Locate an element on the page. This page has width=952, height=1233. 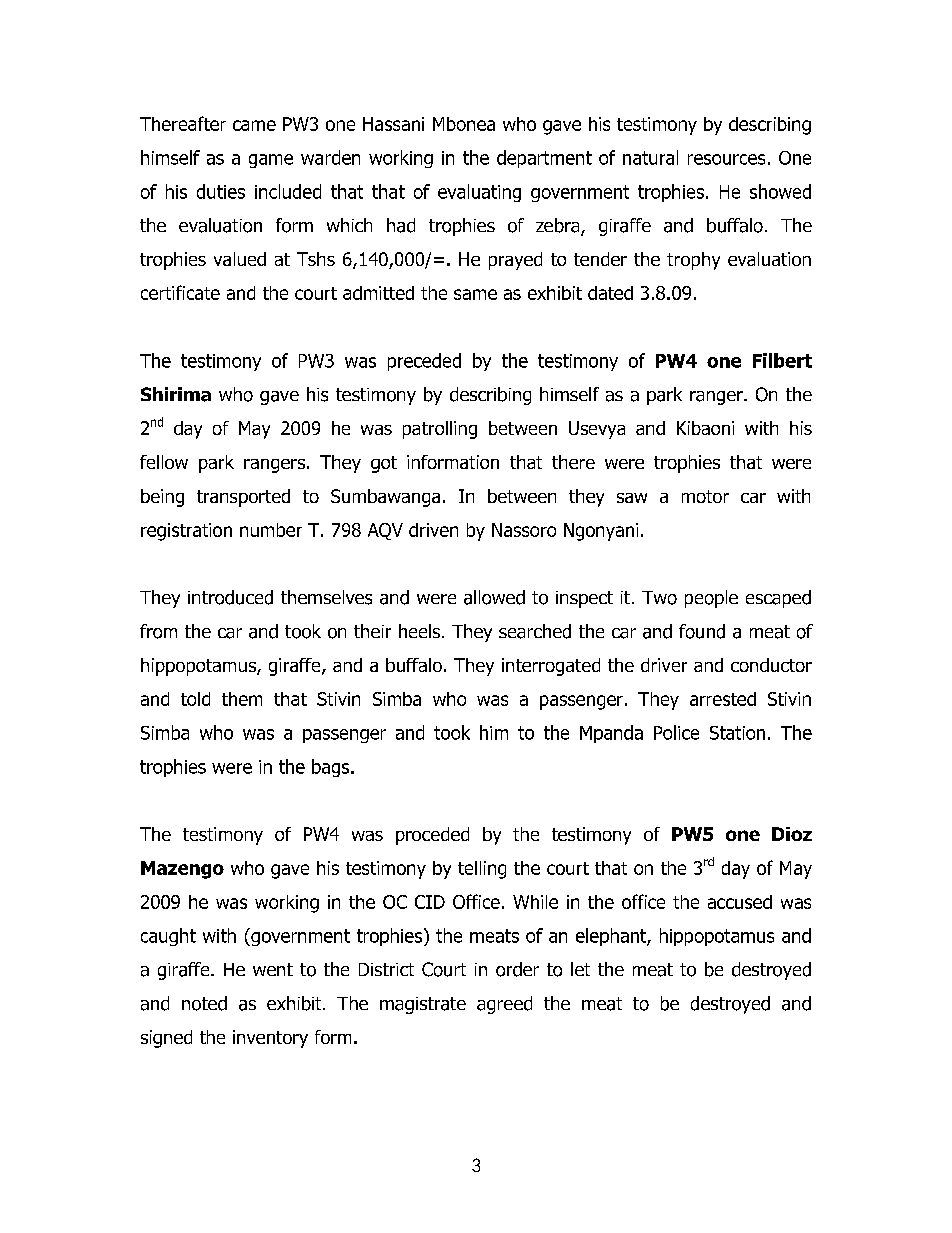
interrogated is located at coordinates (551, 667).
